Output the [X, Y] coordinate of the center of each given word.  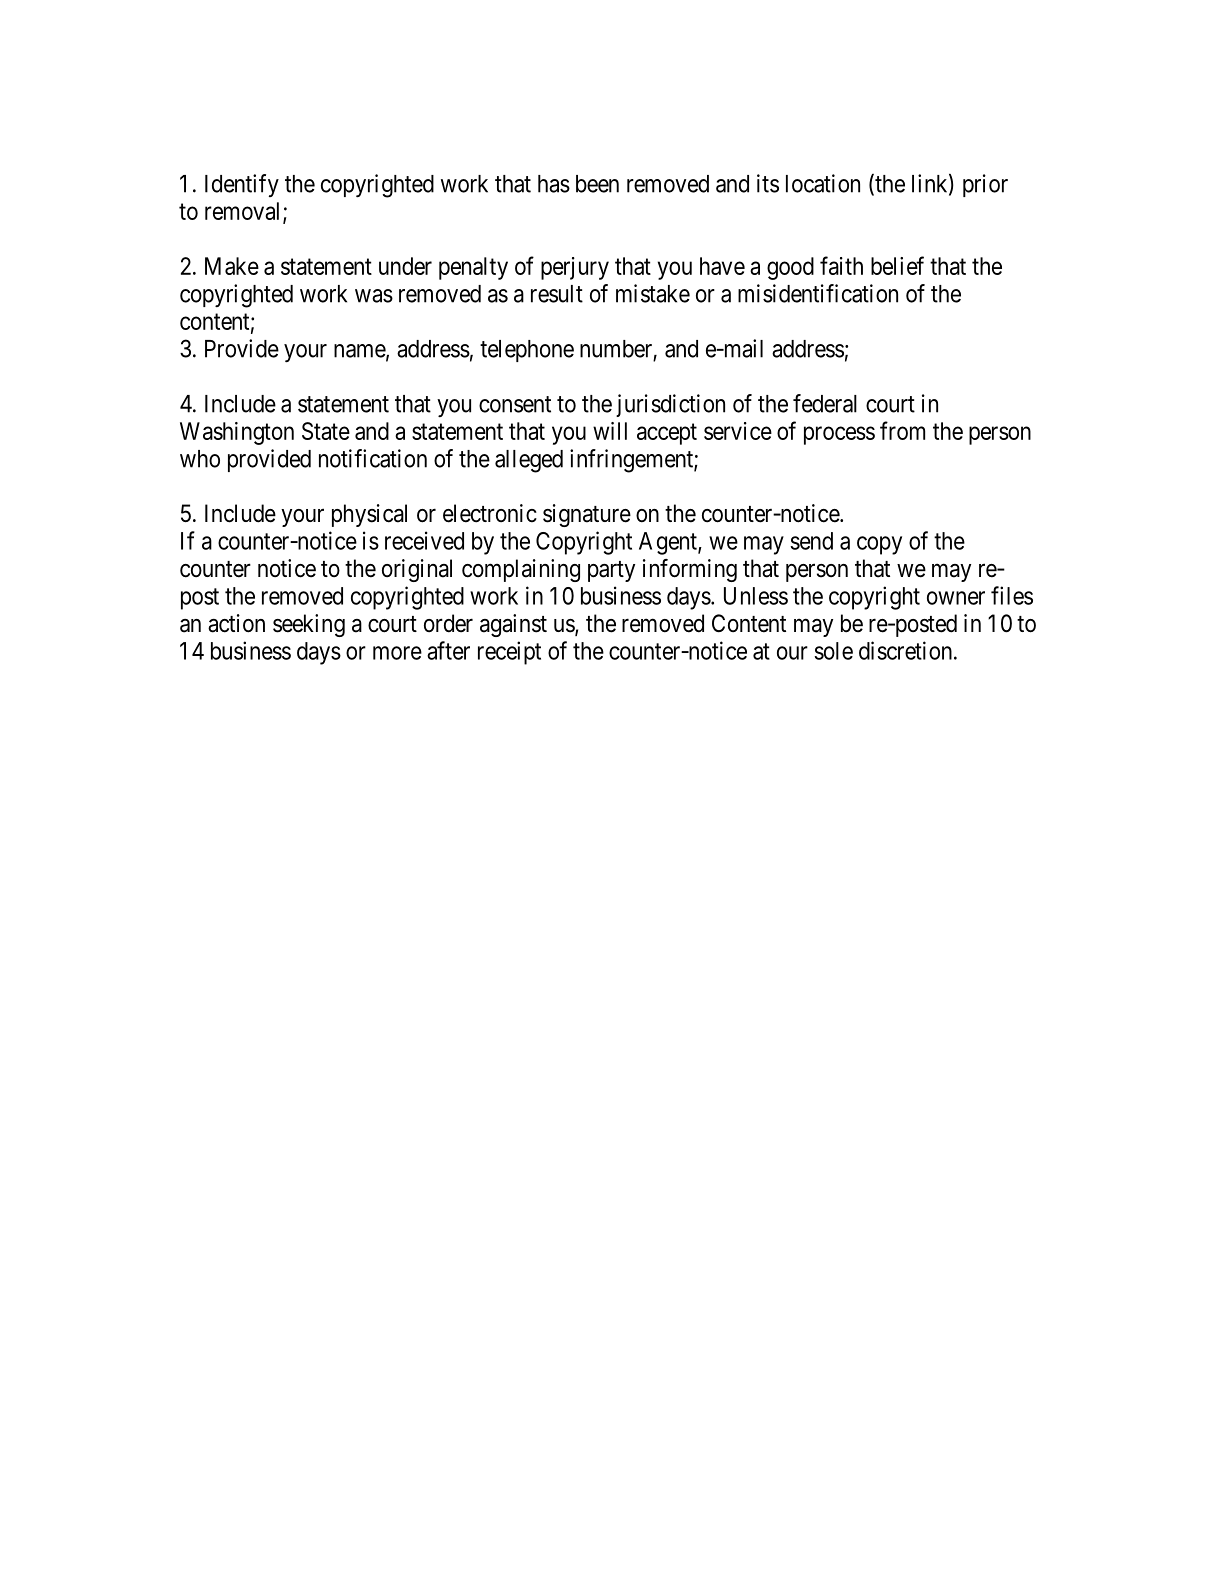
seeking [309, 625]
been [597, 184]
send [812, 541]
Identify [242, 185]
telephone [527, 351]
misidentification [818, 293]
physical [369, 515]
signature [587, 515]
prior [985, 185]
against [513, 625]
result [557, 294]
